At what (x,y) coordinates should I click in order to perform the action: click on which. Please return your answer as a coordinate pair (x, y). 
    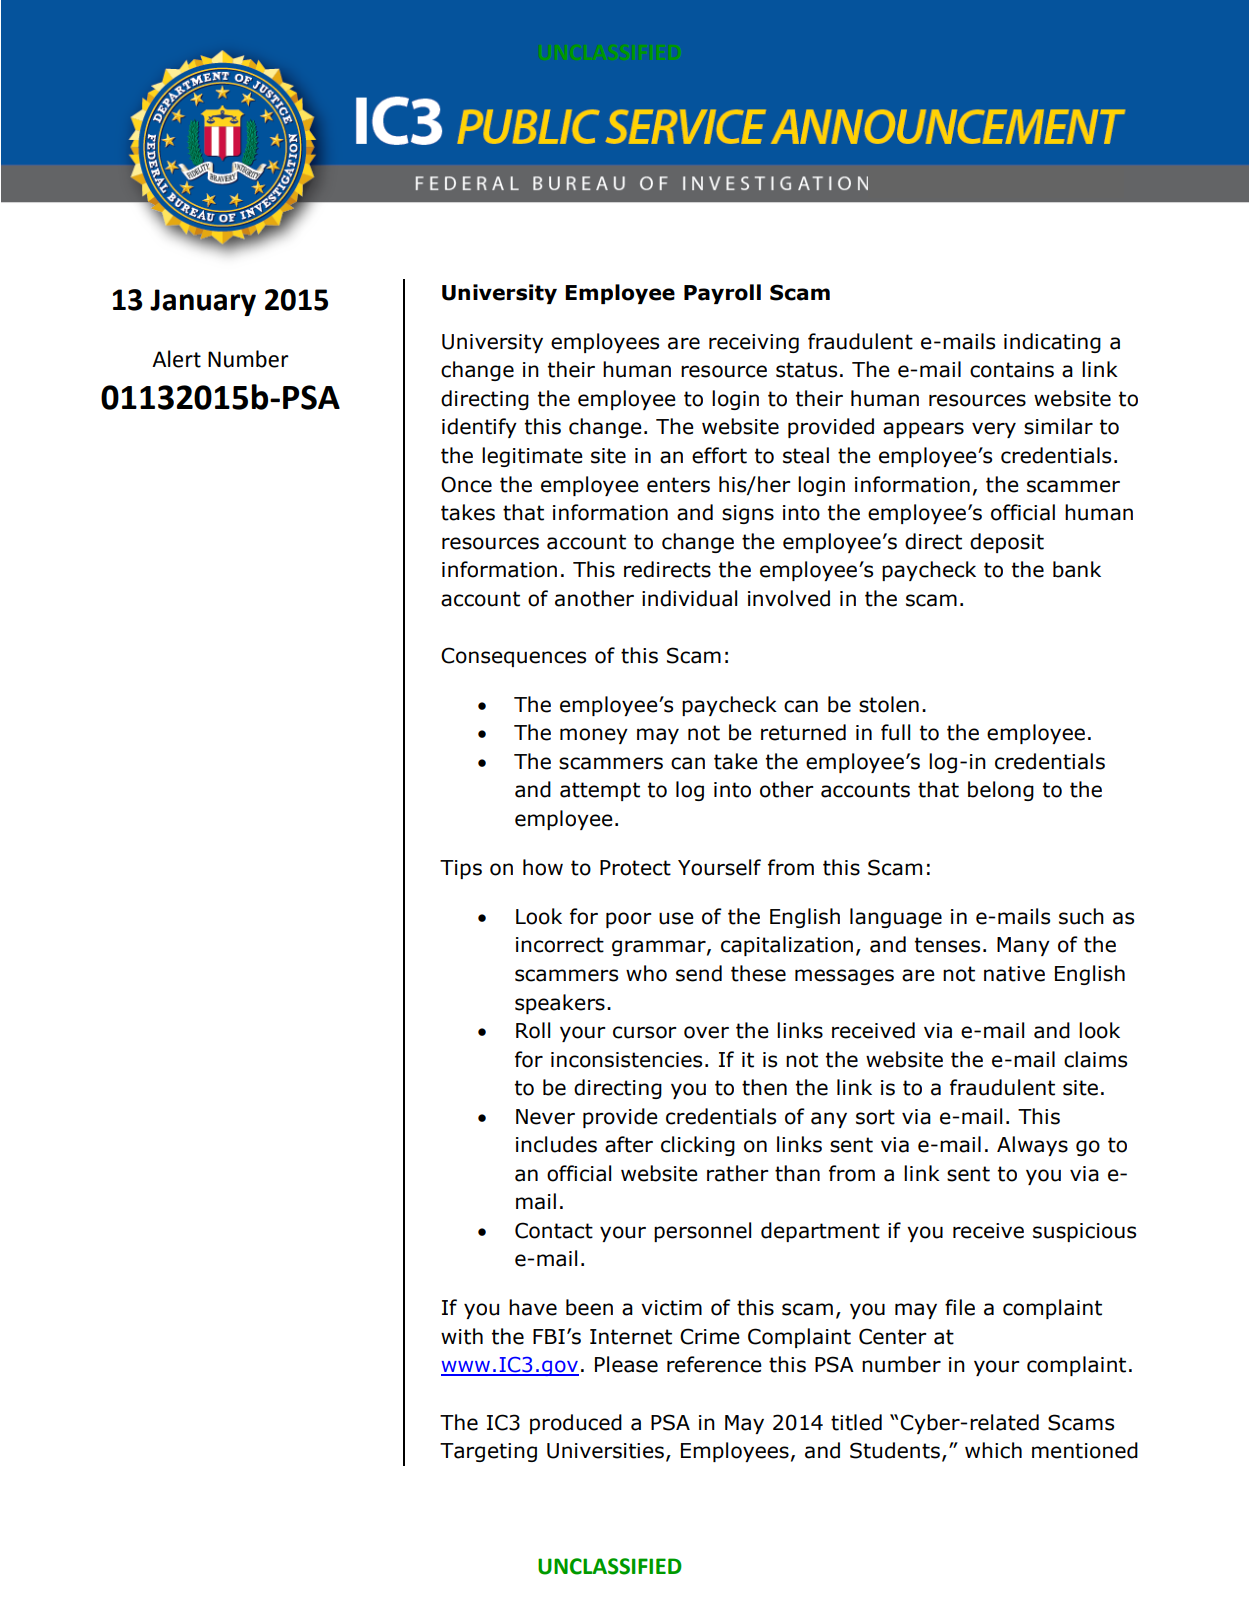
    Looking at the image, I should click on (993, 1450).
